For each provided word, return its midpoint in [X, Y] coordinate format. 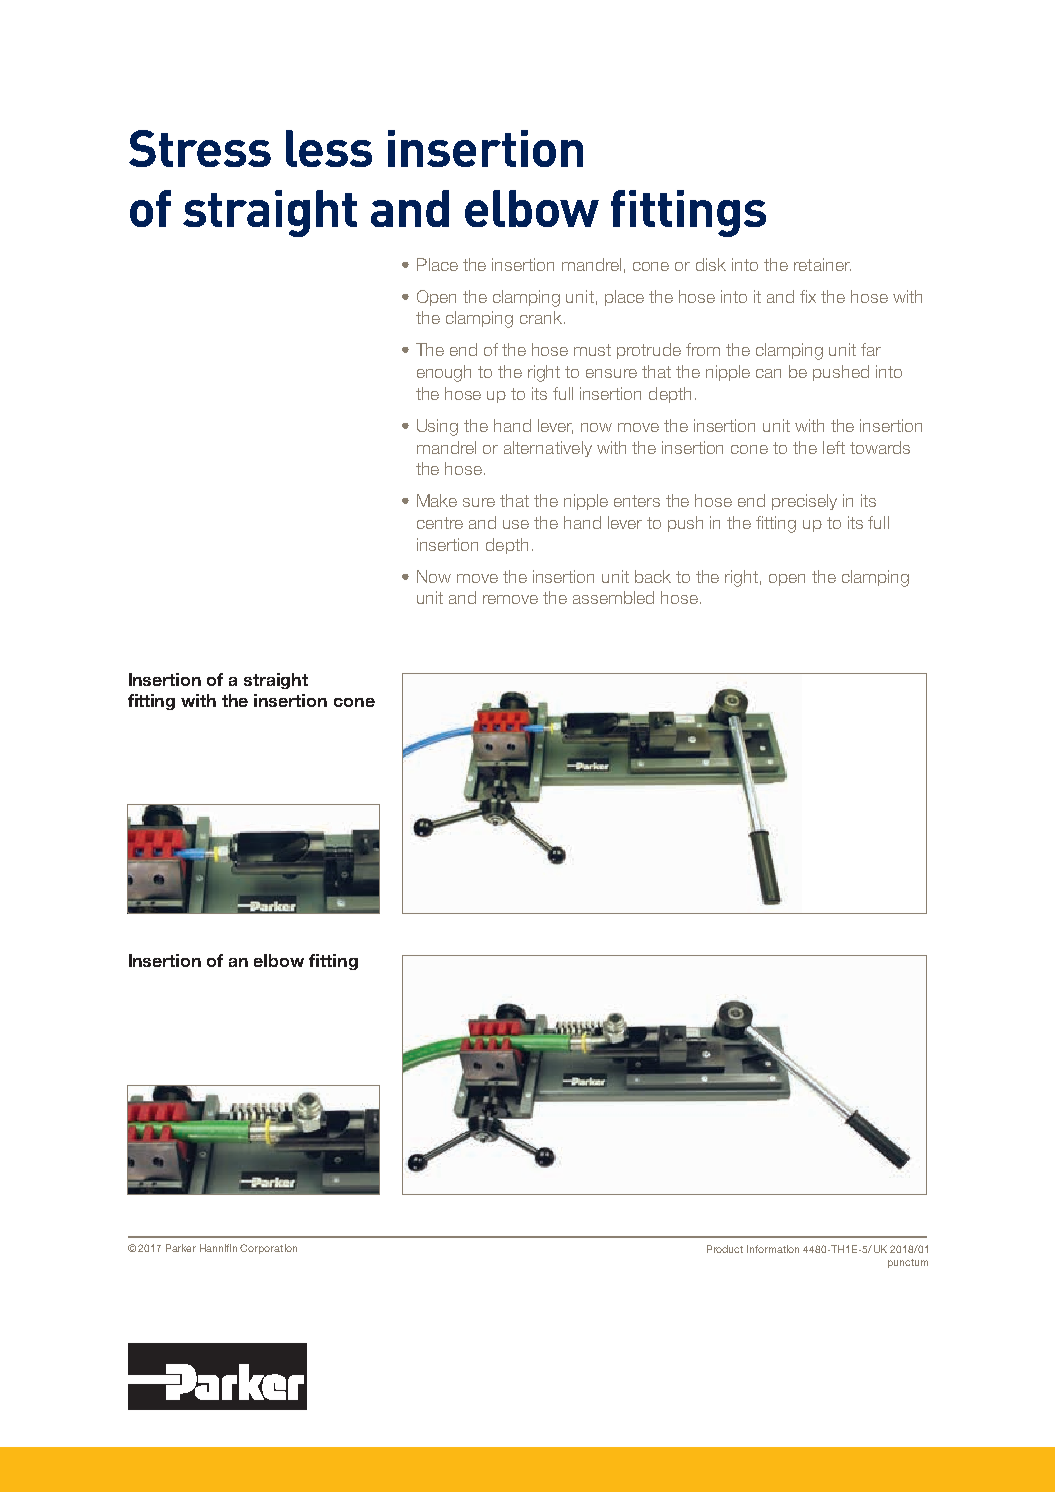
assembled [613, 597]
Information [773, 1249]
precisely [804, 502]
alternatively [548, 449]
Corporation [268, 1249]
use [516, 524]
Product [725, 1249]
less [329, 148]
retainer [822, 264]
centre [440, 523]
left [834, 447]
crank [541, 317]
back [653, 576]
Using [437, 427]
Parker [181, 1248]
